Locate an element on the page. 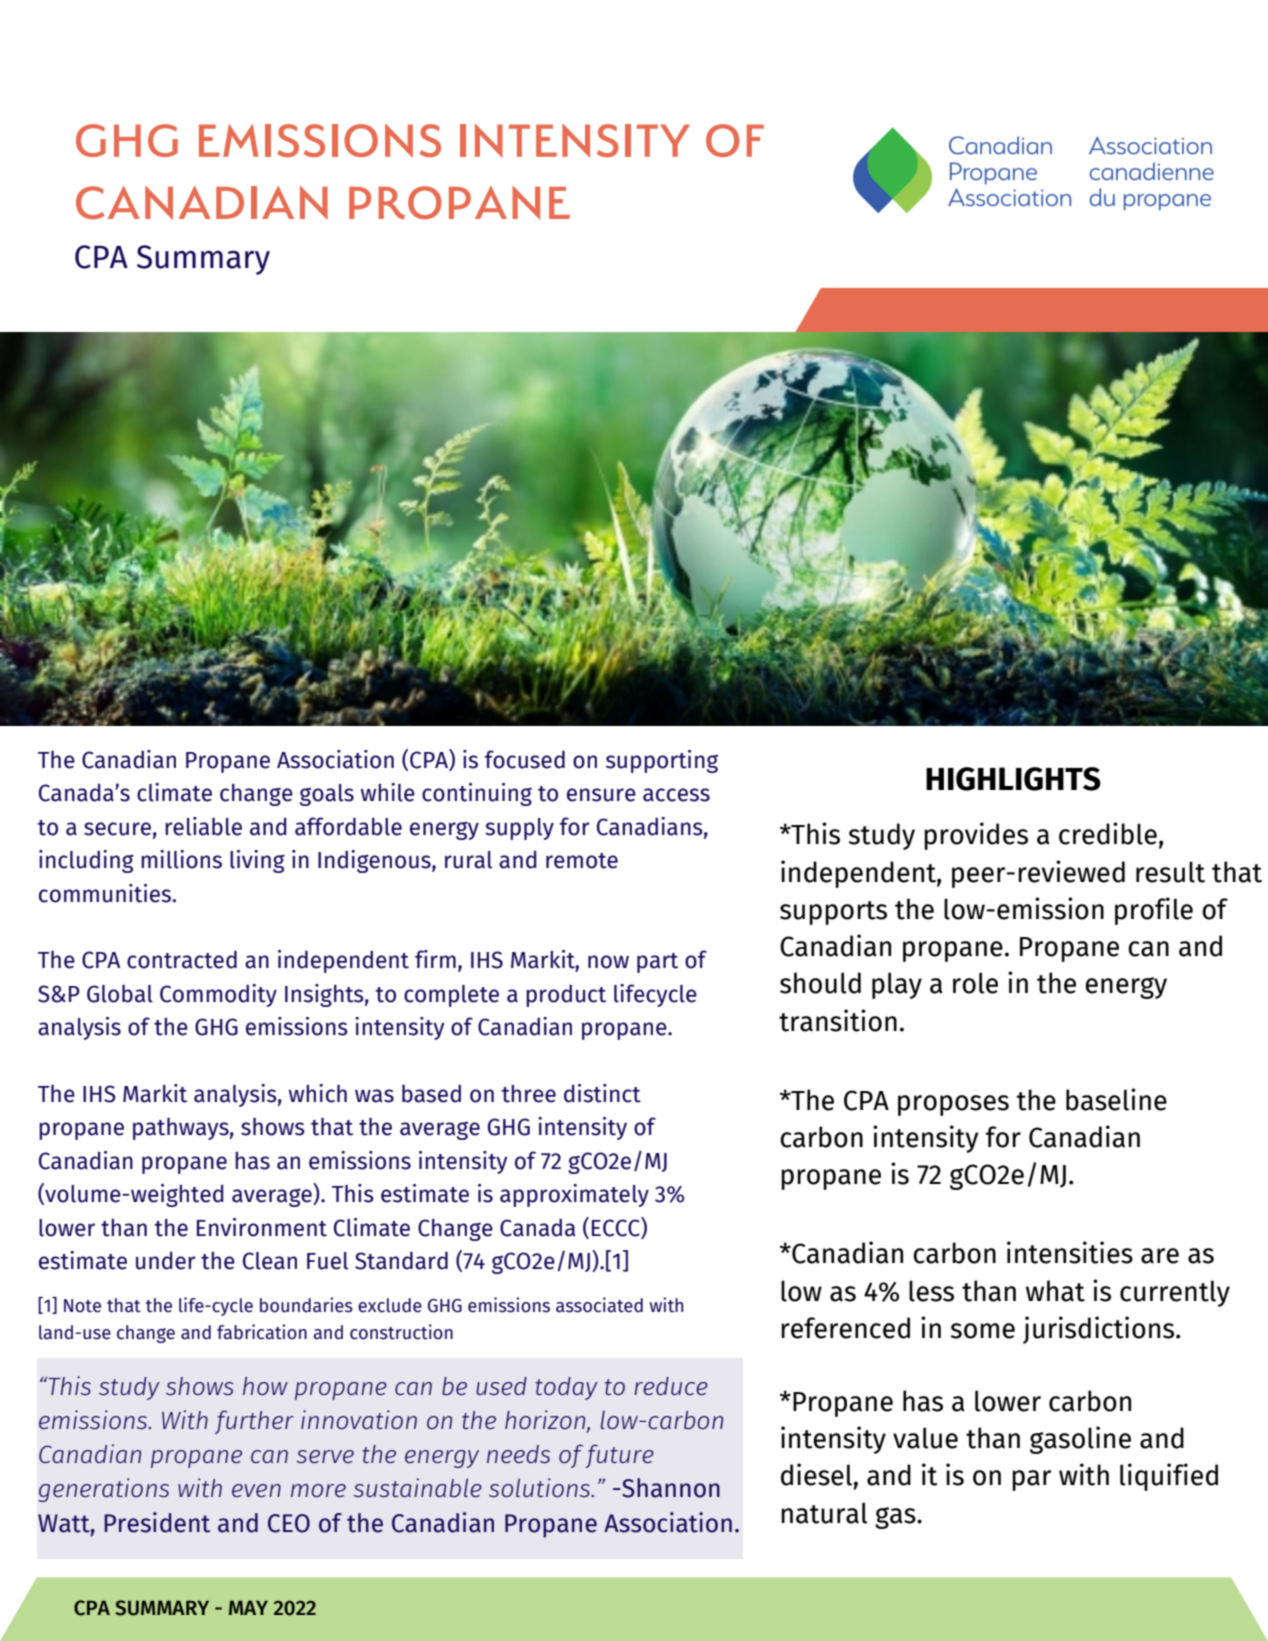 This document has height=1641, width=1268. ensure is located at coordinates (601, 795).
